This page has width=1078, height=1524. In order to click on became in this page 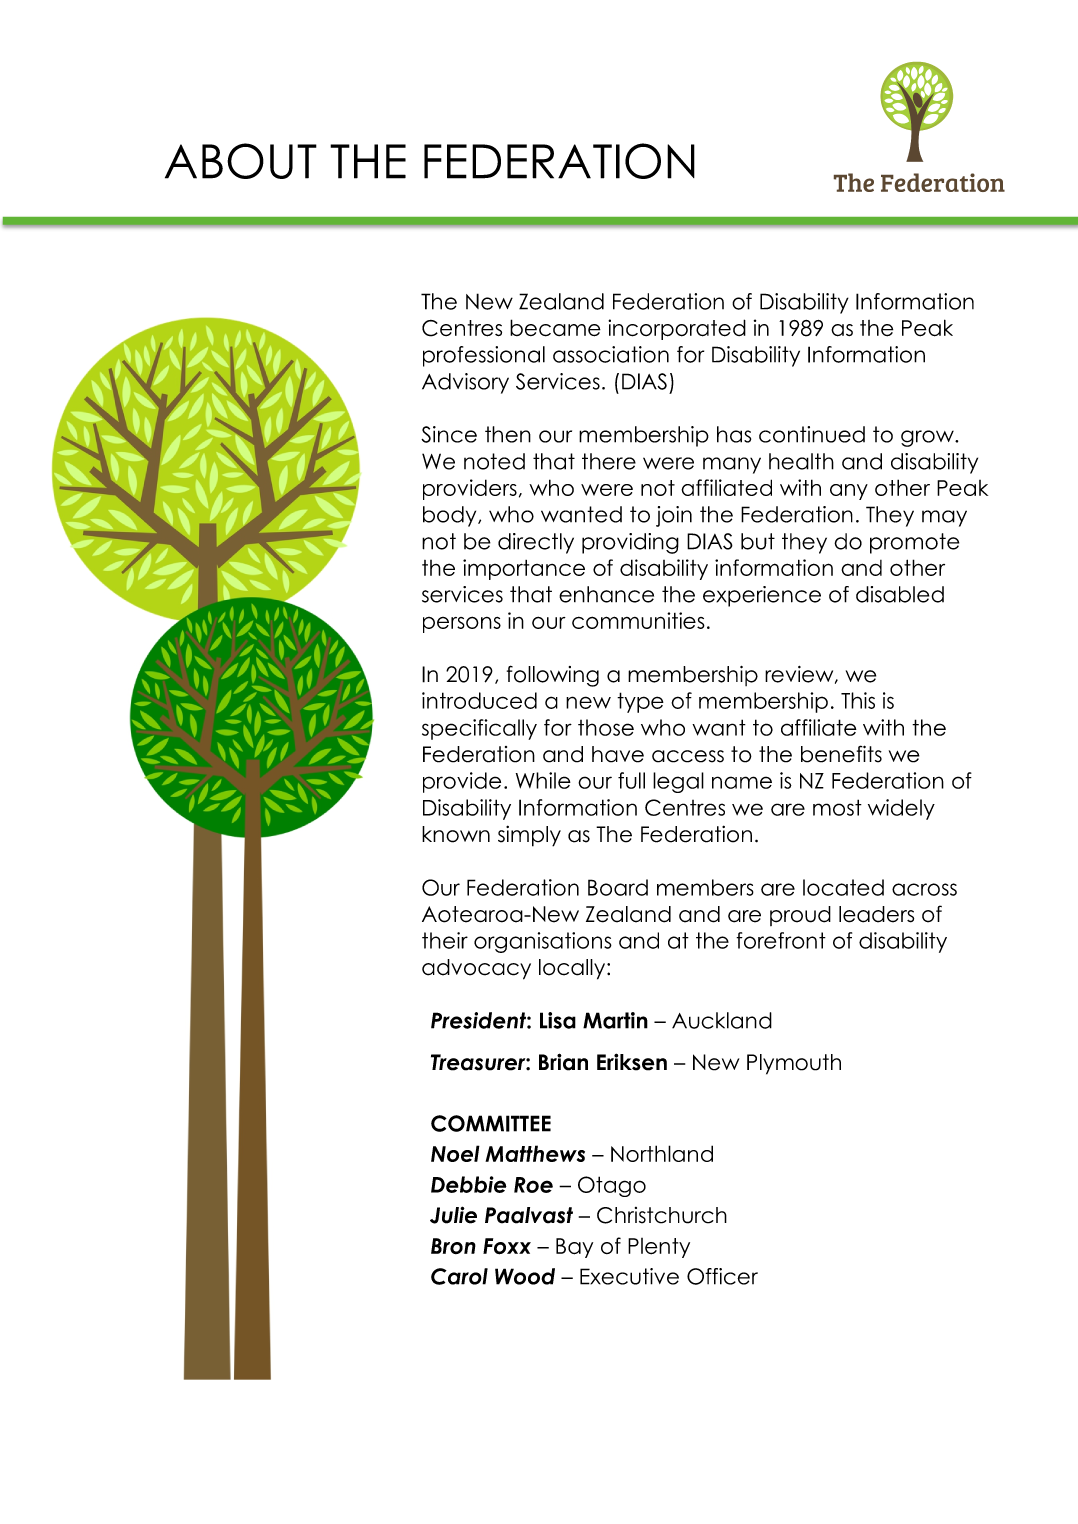, I will do `click(555, 328)`.
